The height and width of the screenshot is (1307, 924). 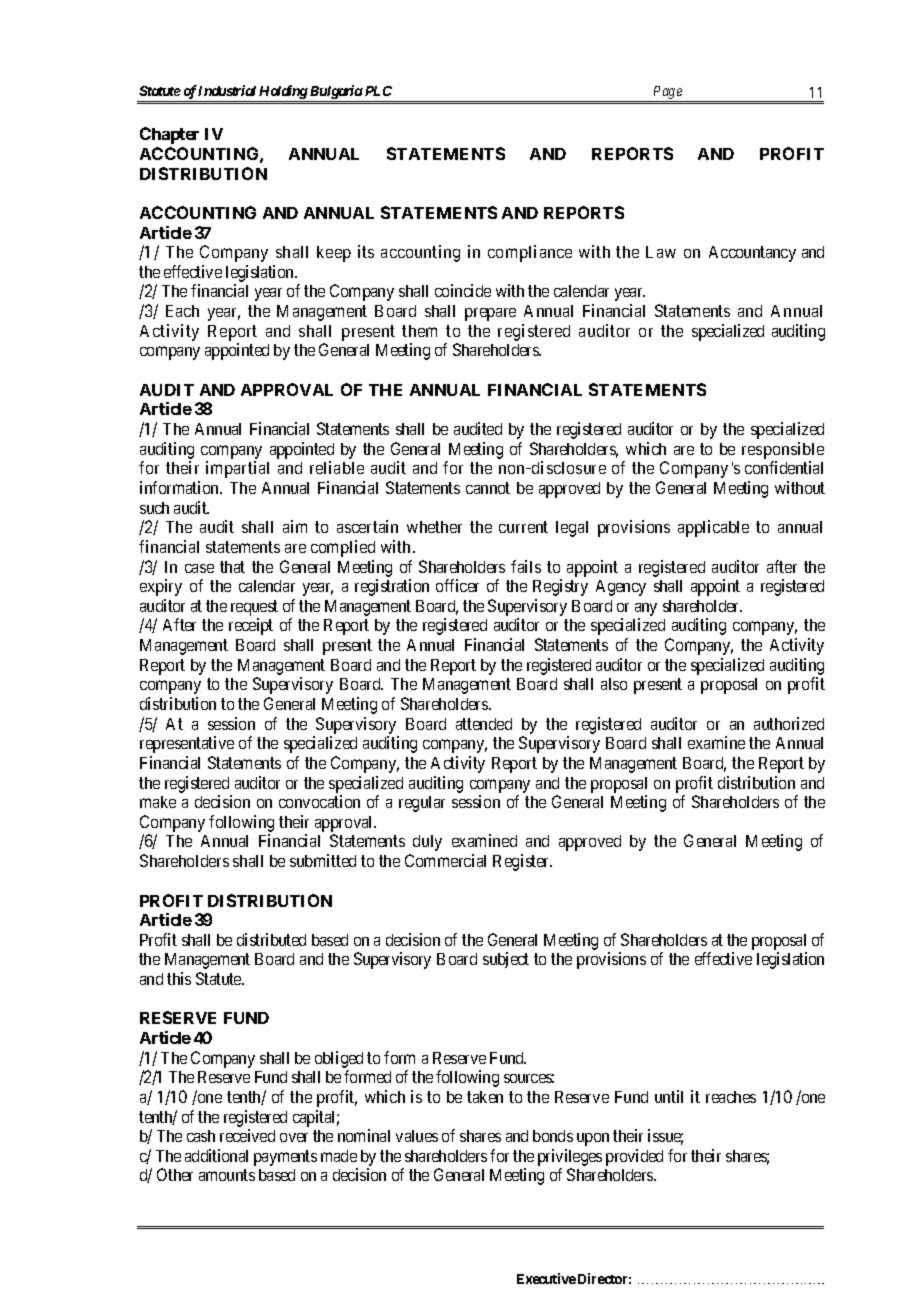 I want to click on distributed, so click(x=271, y=939).
